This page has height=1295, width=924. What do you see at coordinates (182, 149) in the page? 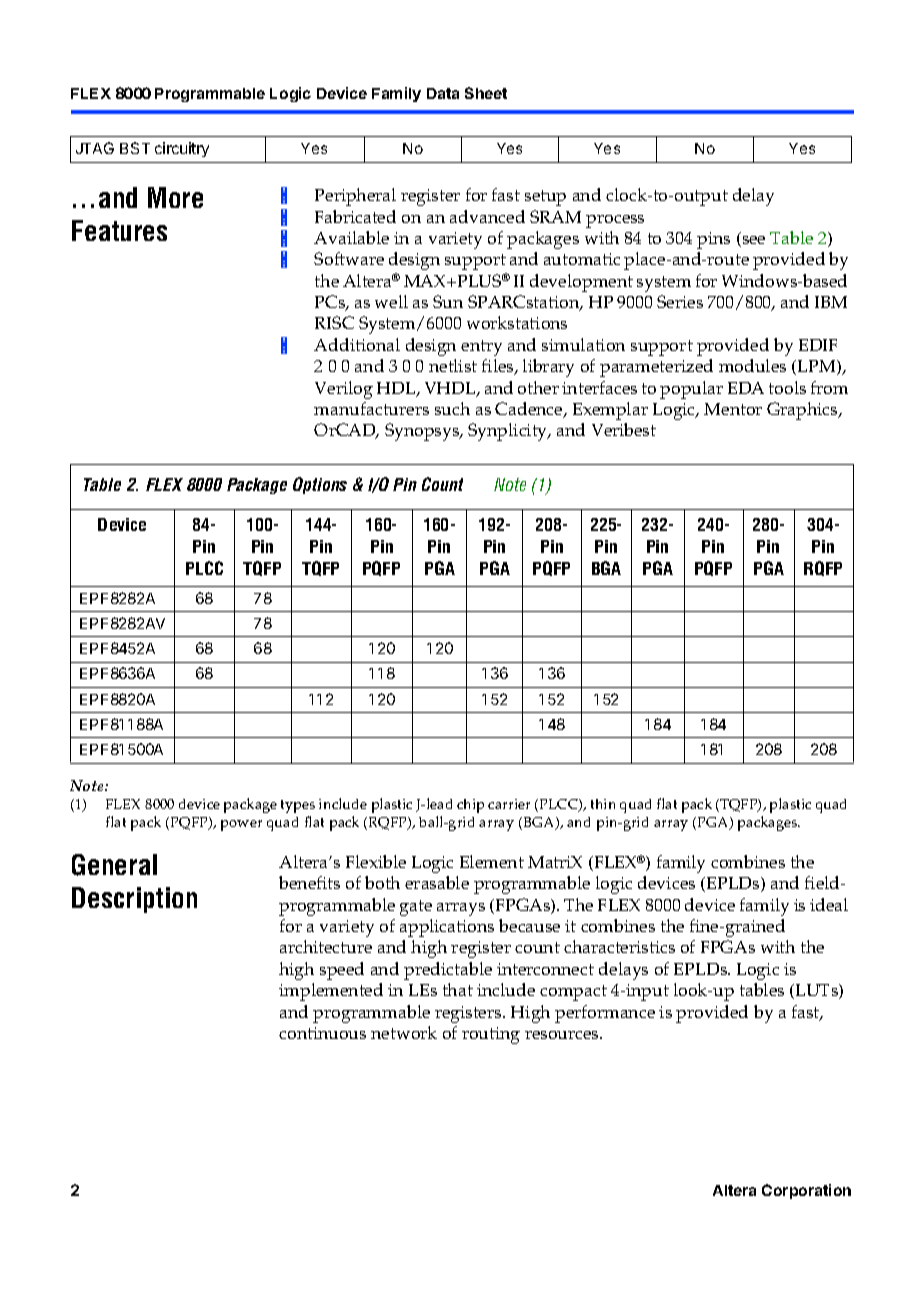
I see `circuitry` at bounding box center [182, 149].
